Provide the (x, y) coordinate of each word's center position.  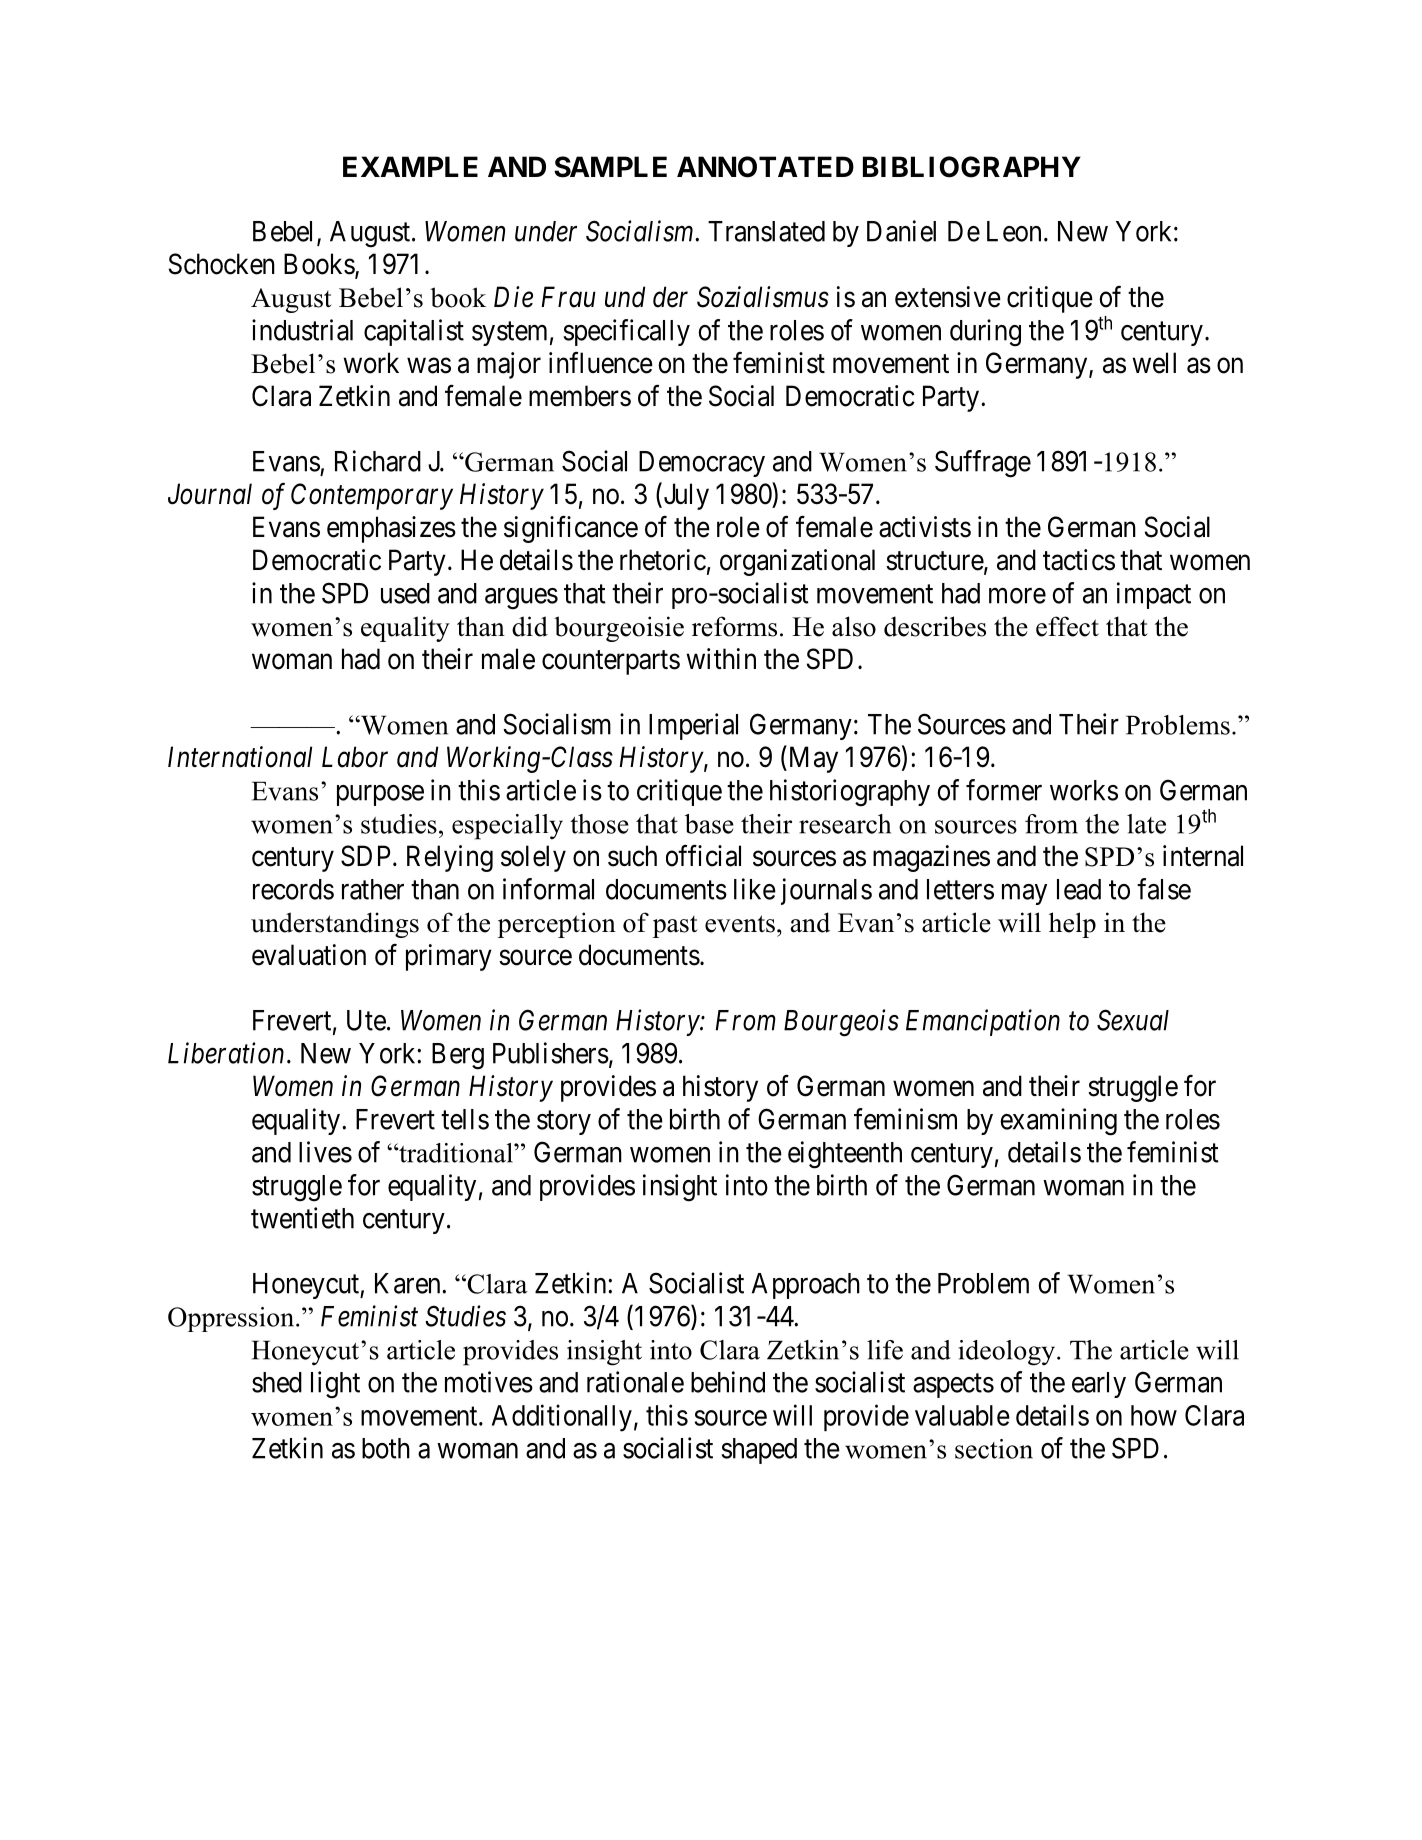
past (675, 927)
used (405, 593)
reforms (734, 626)
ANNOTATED (765, 167)
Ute (366, 1020)
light (335, 1385)
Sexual (1133, 1020)
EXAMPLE (410, 166)
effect (1067, 626)
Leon (1014, 231)
